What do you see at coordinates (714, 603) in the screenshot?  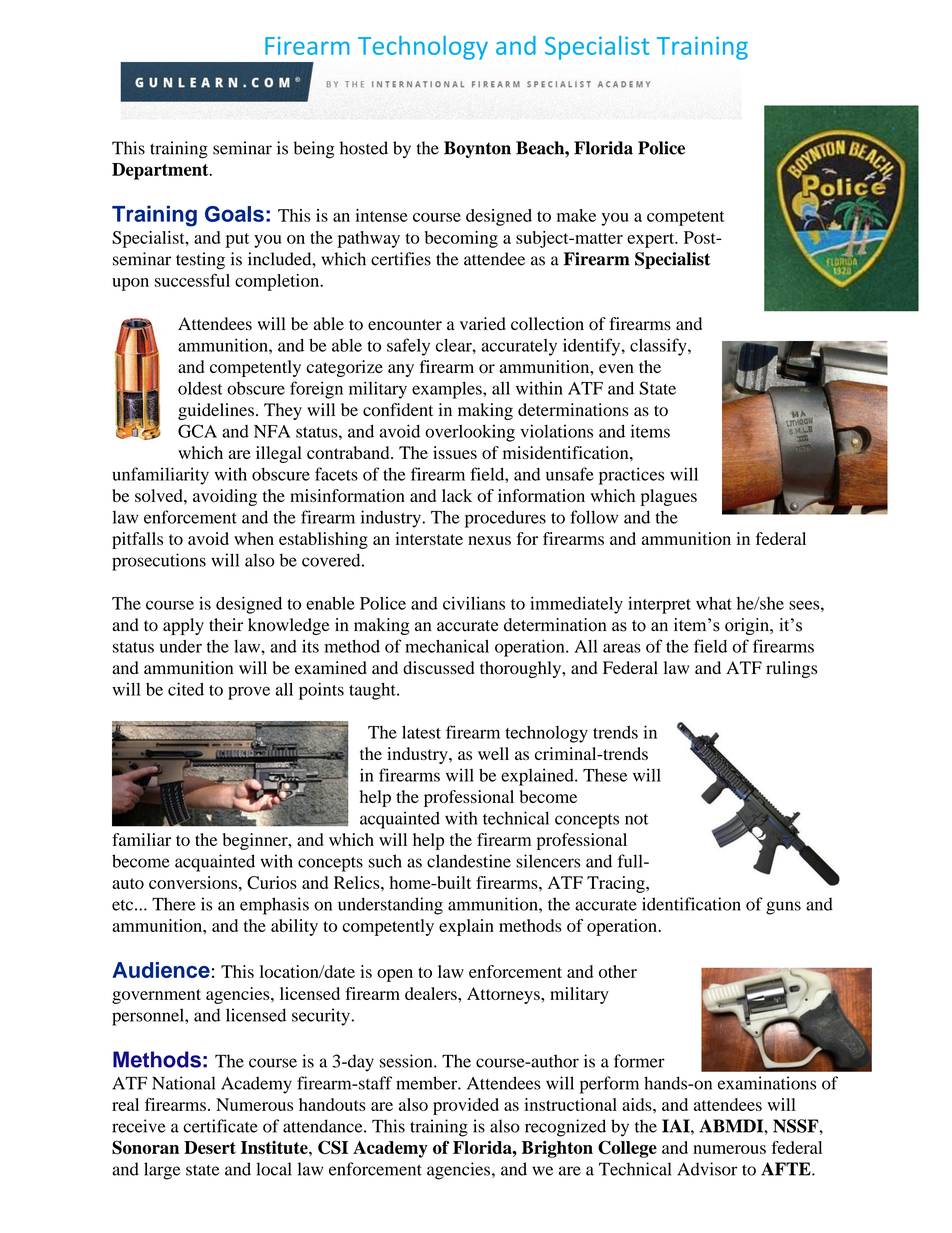 I see `what` at bounding box center [714, 603].
